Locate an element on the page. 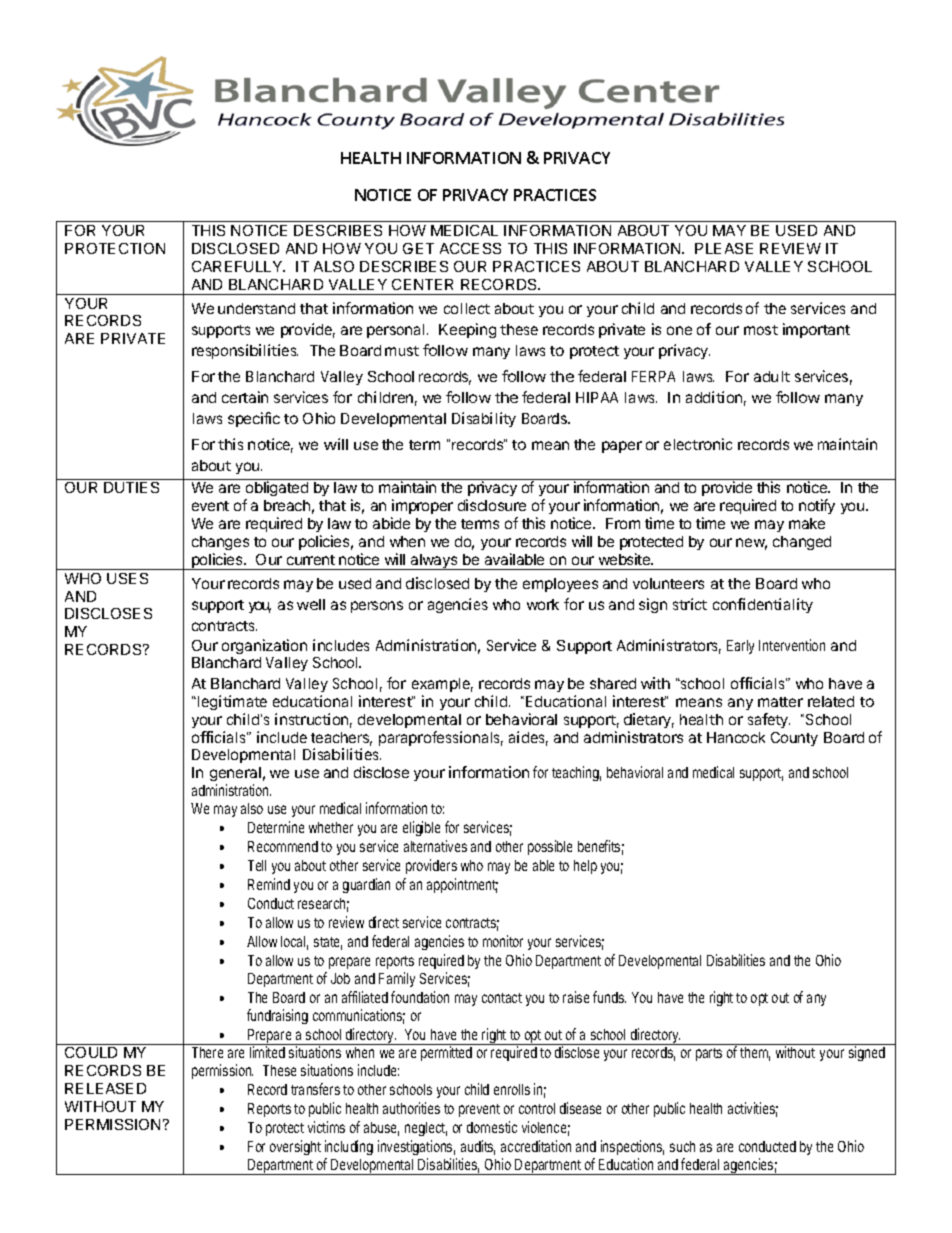 This document has height=1233, width=952. Remind is located at coordinates (269, 884).
